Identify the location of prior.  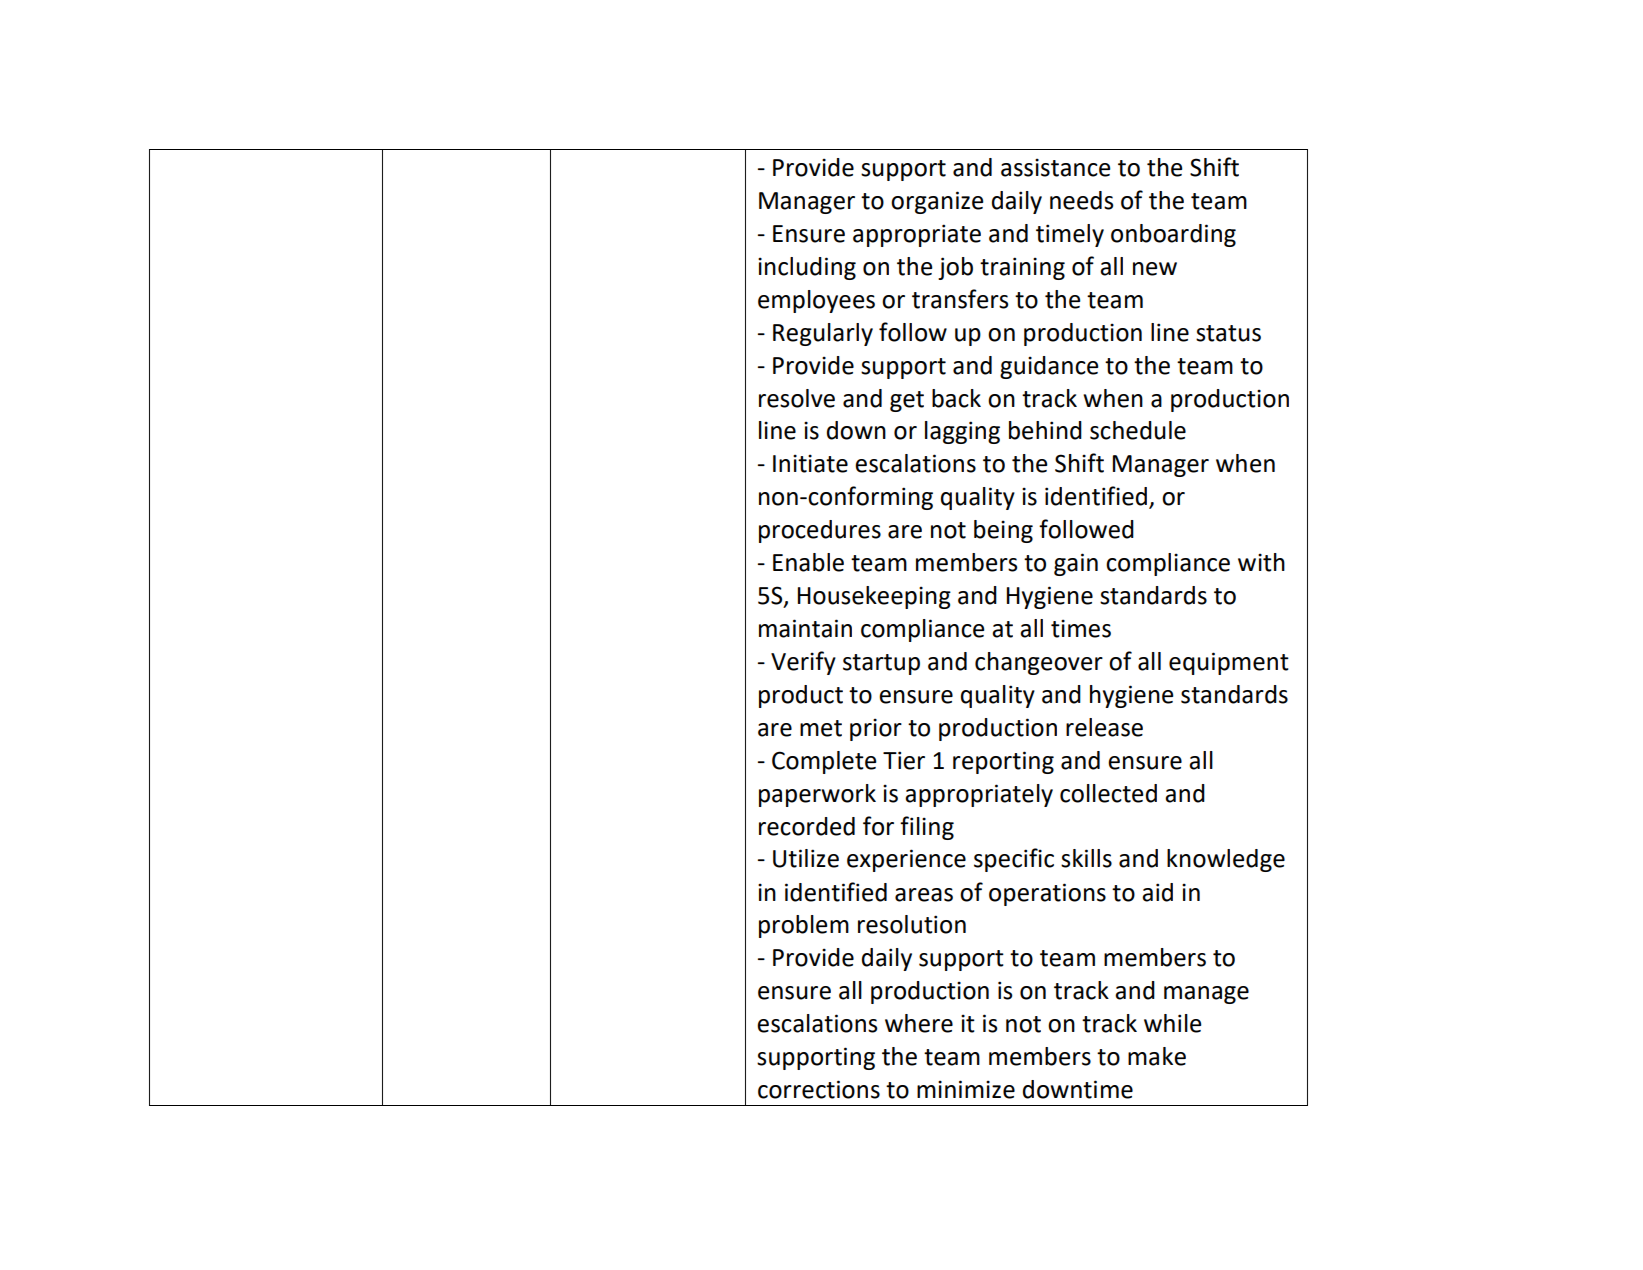
(876, 729).
